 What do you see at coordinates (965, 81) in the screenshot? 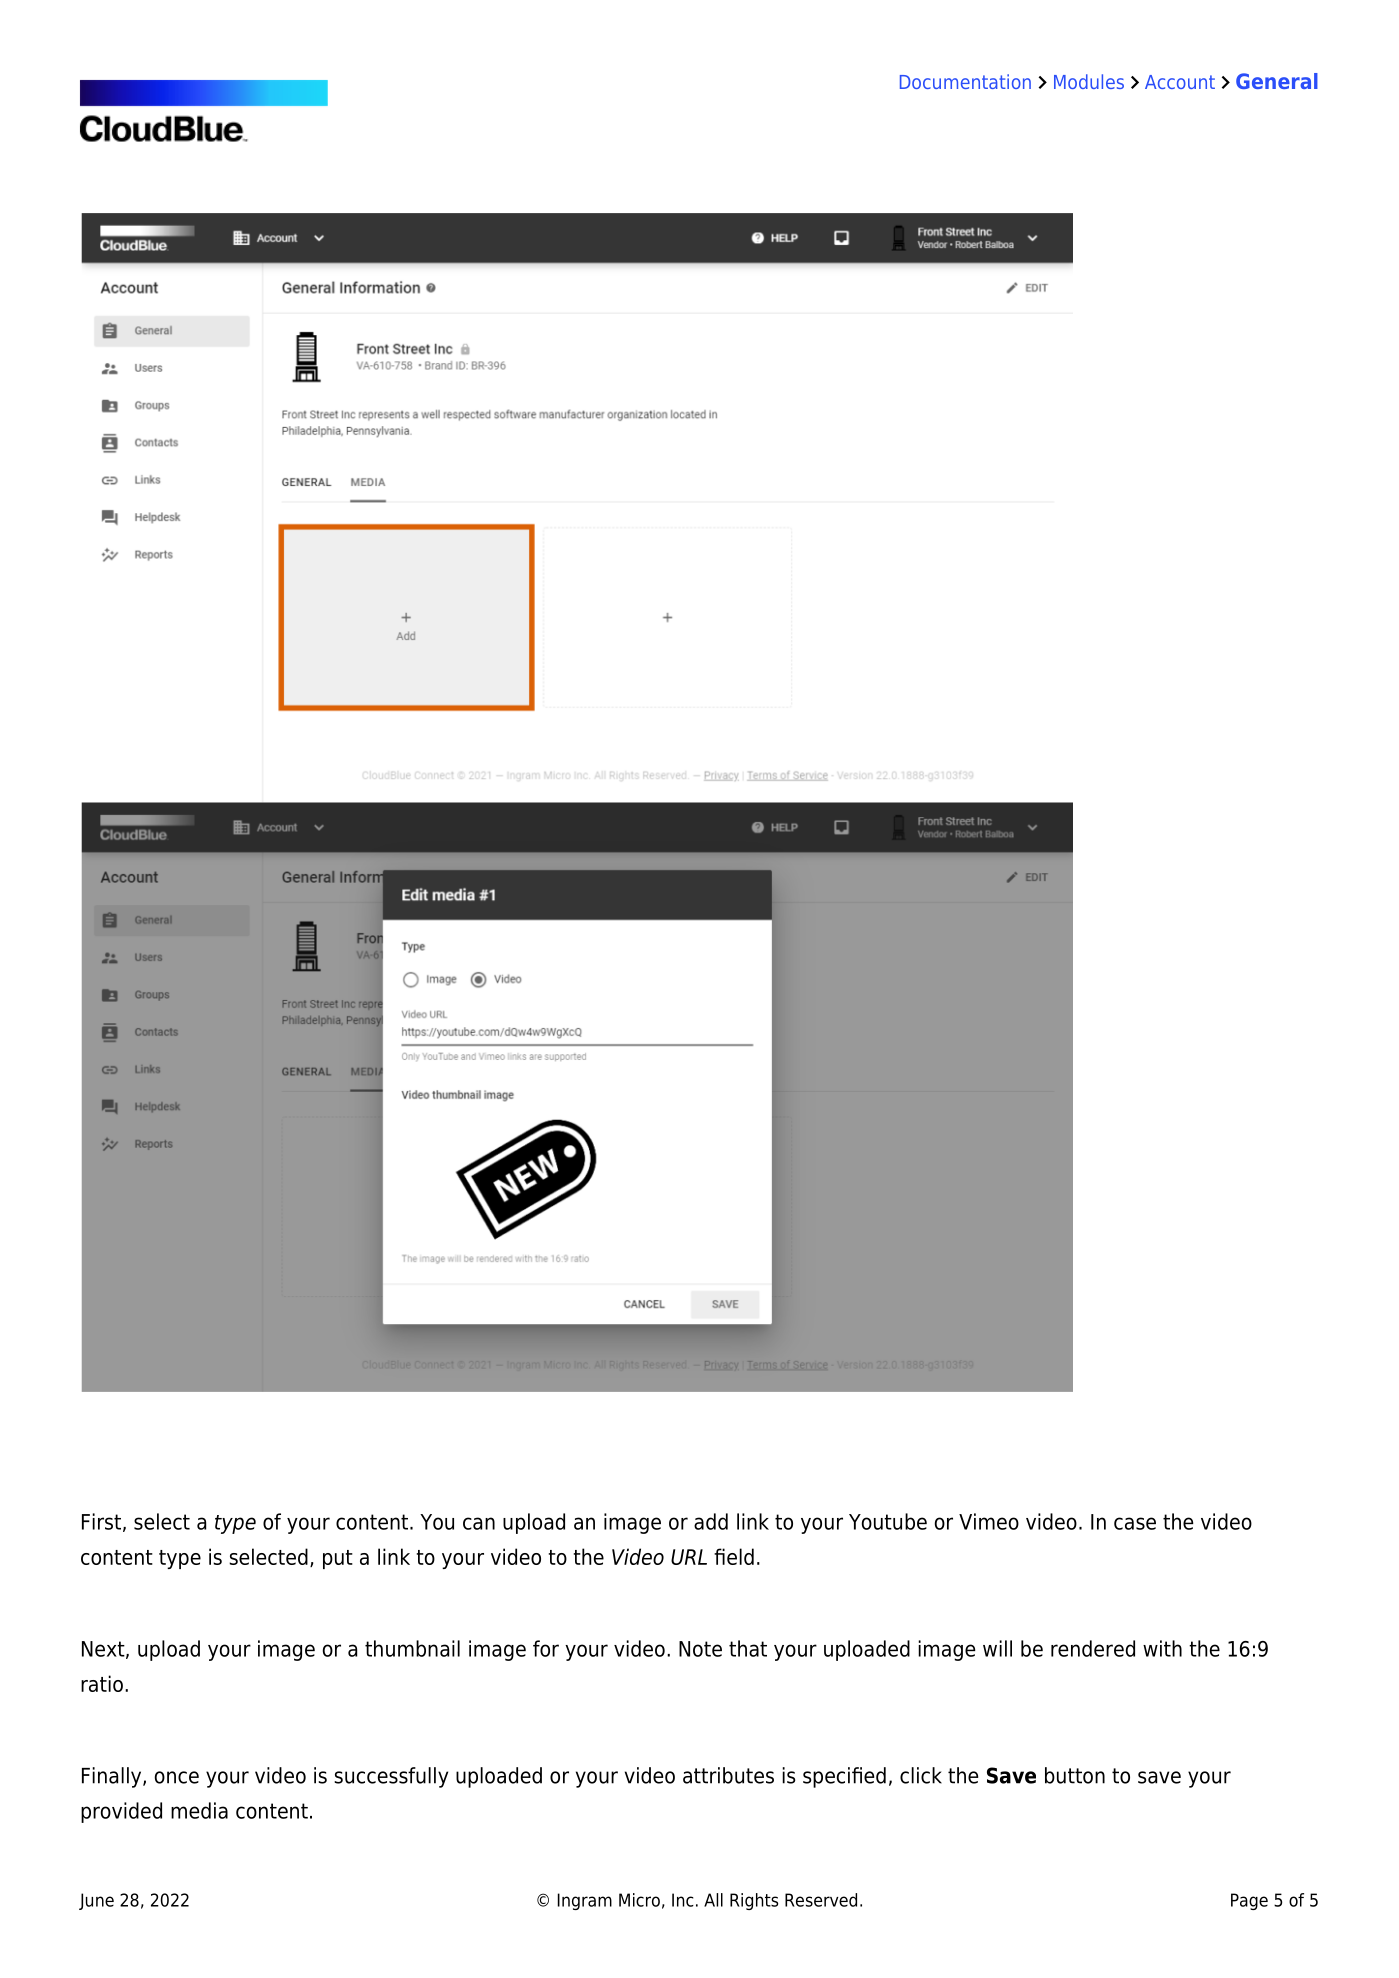
I see `Documentation` at bounding box center [965, 81].
